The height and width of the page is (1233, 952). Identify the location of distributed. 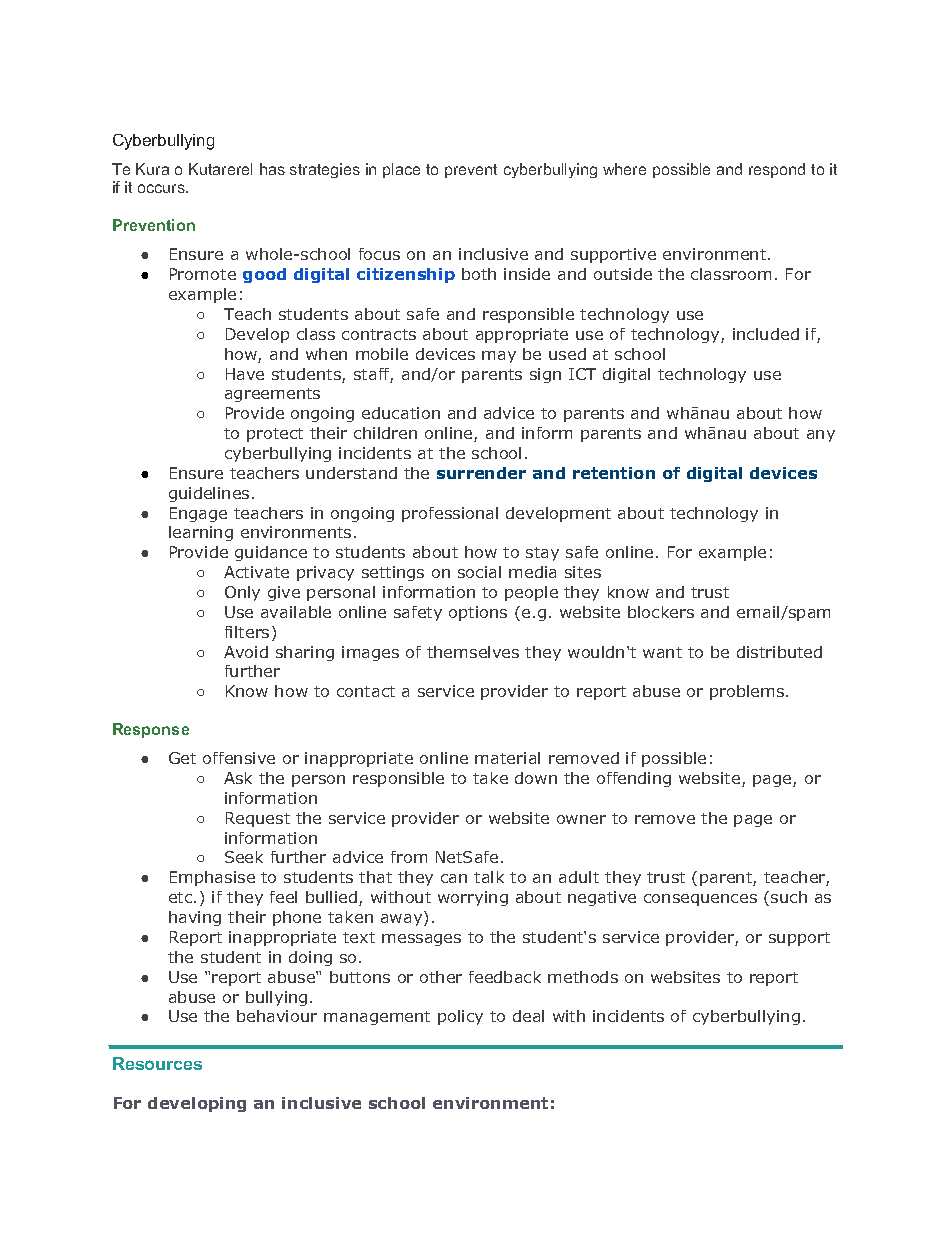
(779, 652).
